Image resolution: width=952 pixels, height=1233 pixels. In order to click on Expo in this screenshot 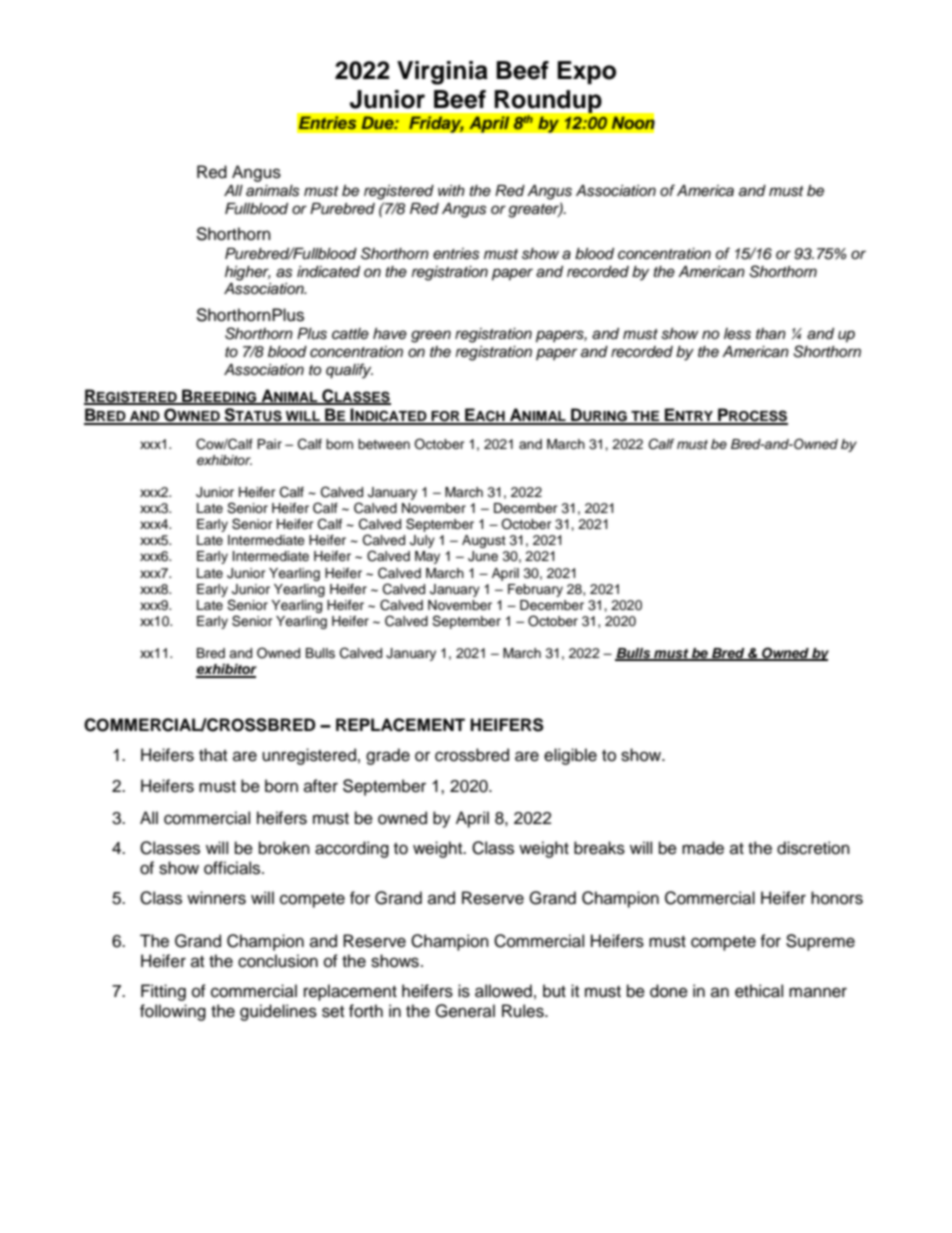, I will do `click(586, 72)`.
